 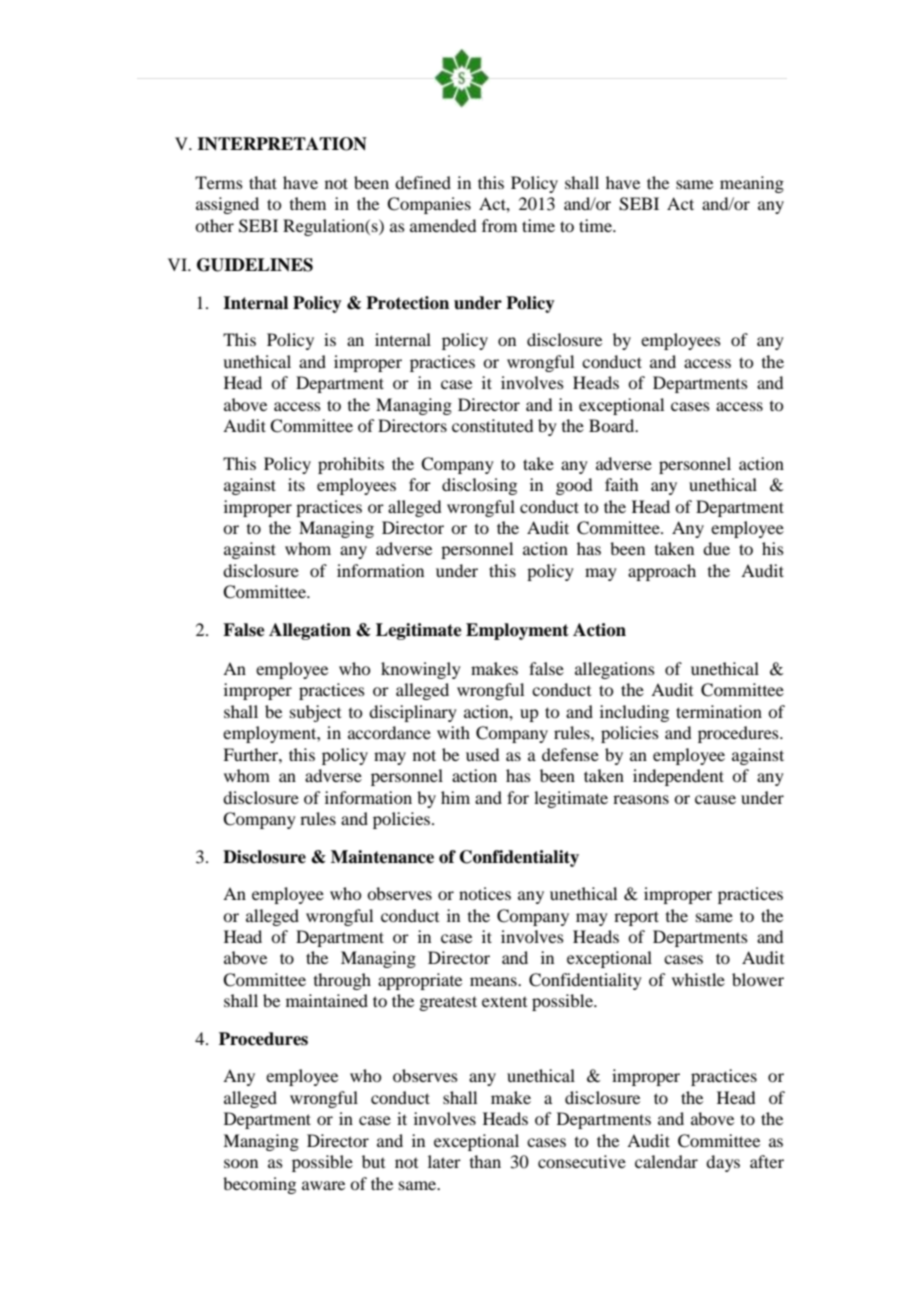 I want to click on prohibits, so click(x=351, y=465).
